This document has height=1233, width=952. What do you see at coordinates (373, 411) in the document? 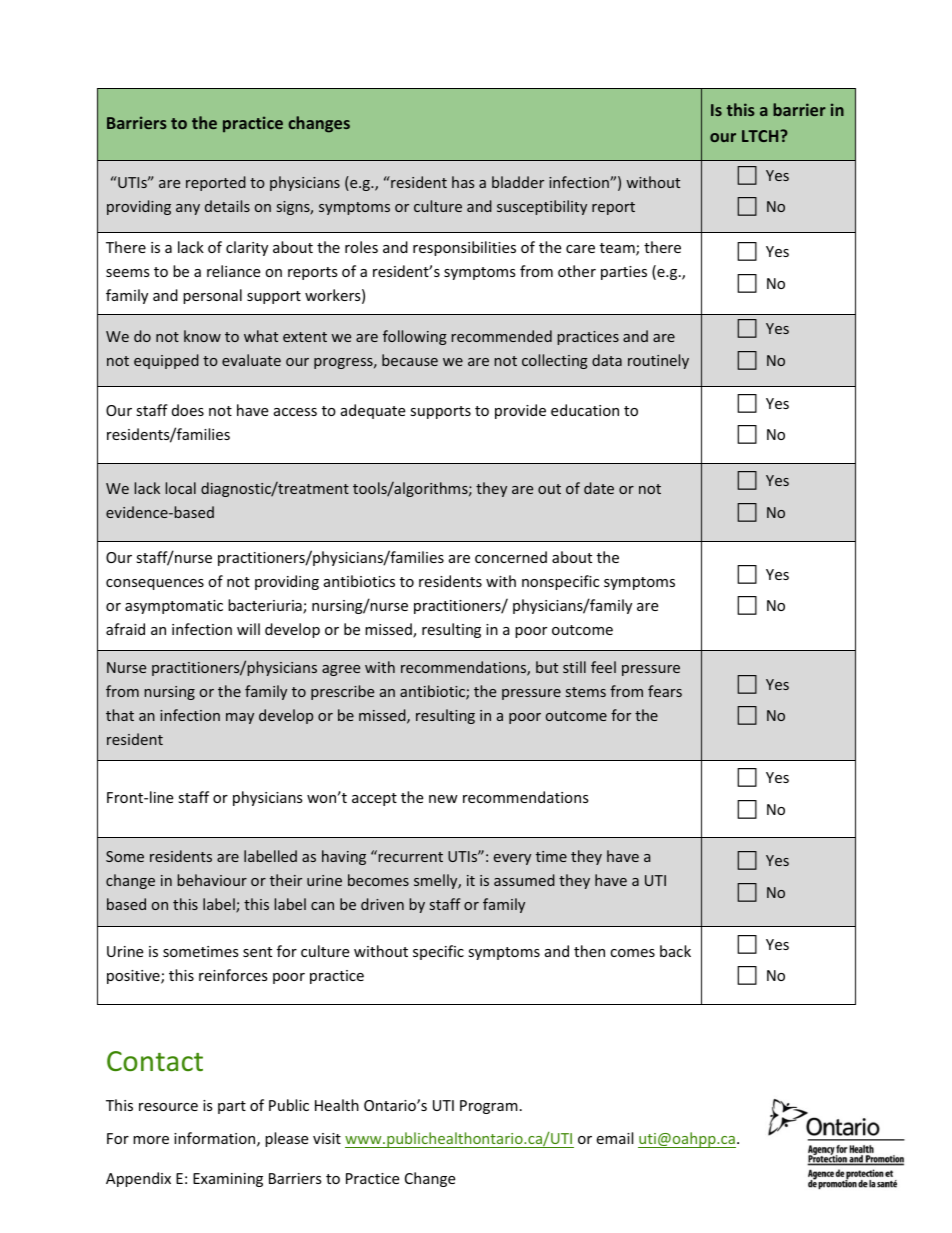
I see `adequate` at bounding box center [373, 411].
